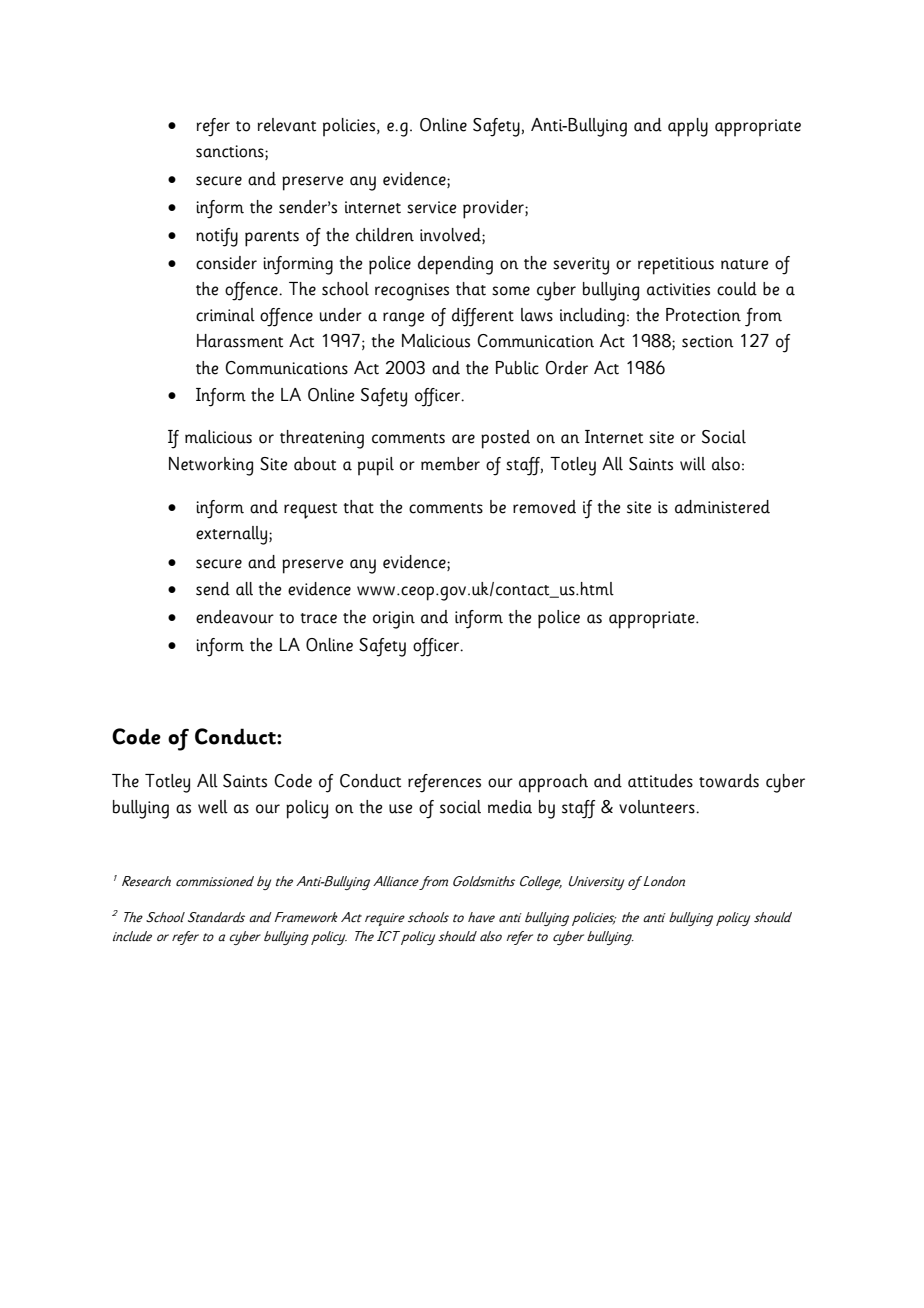 The width and height of the screenshot is (924, 1308). I want to click on Public, so click(517, 368).
